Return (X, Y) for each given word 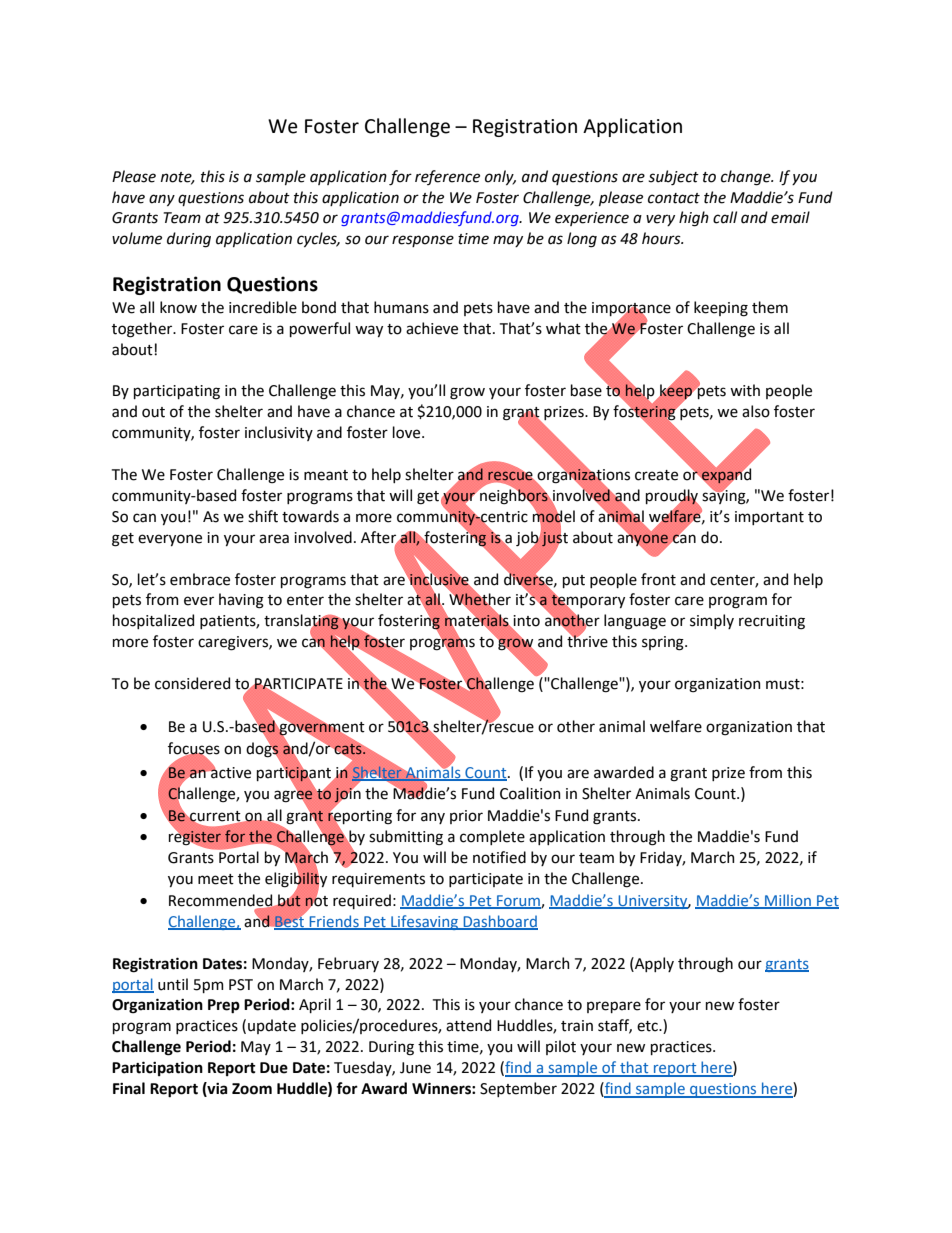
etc (648, 1026)
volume (137, 238)
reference (447, 177)
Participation (157, 1068)
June (415, 1068)
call (725, 217)
